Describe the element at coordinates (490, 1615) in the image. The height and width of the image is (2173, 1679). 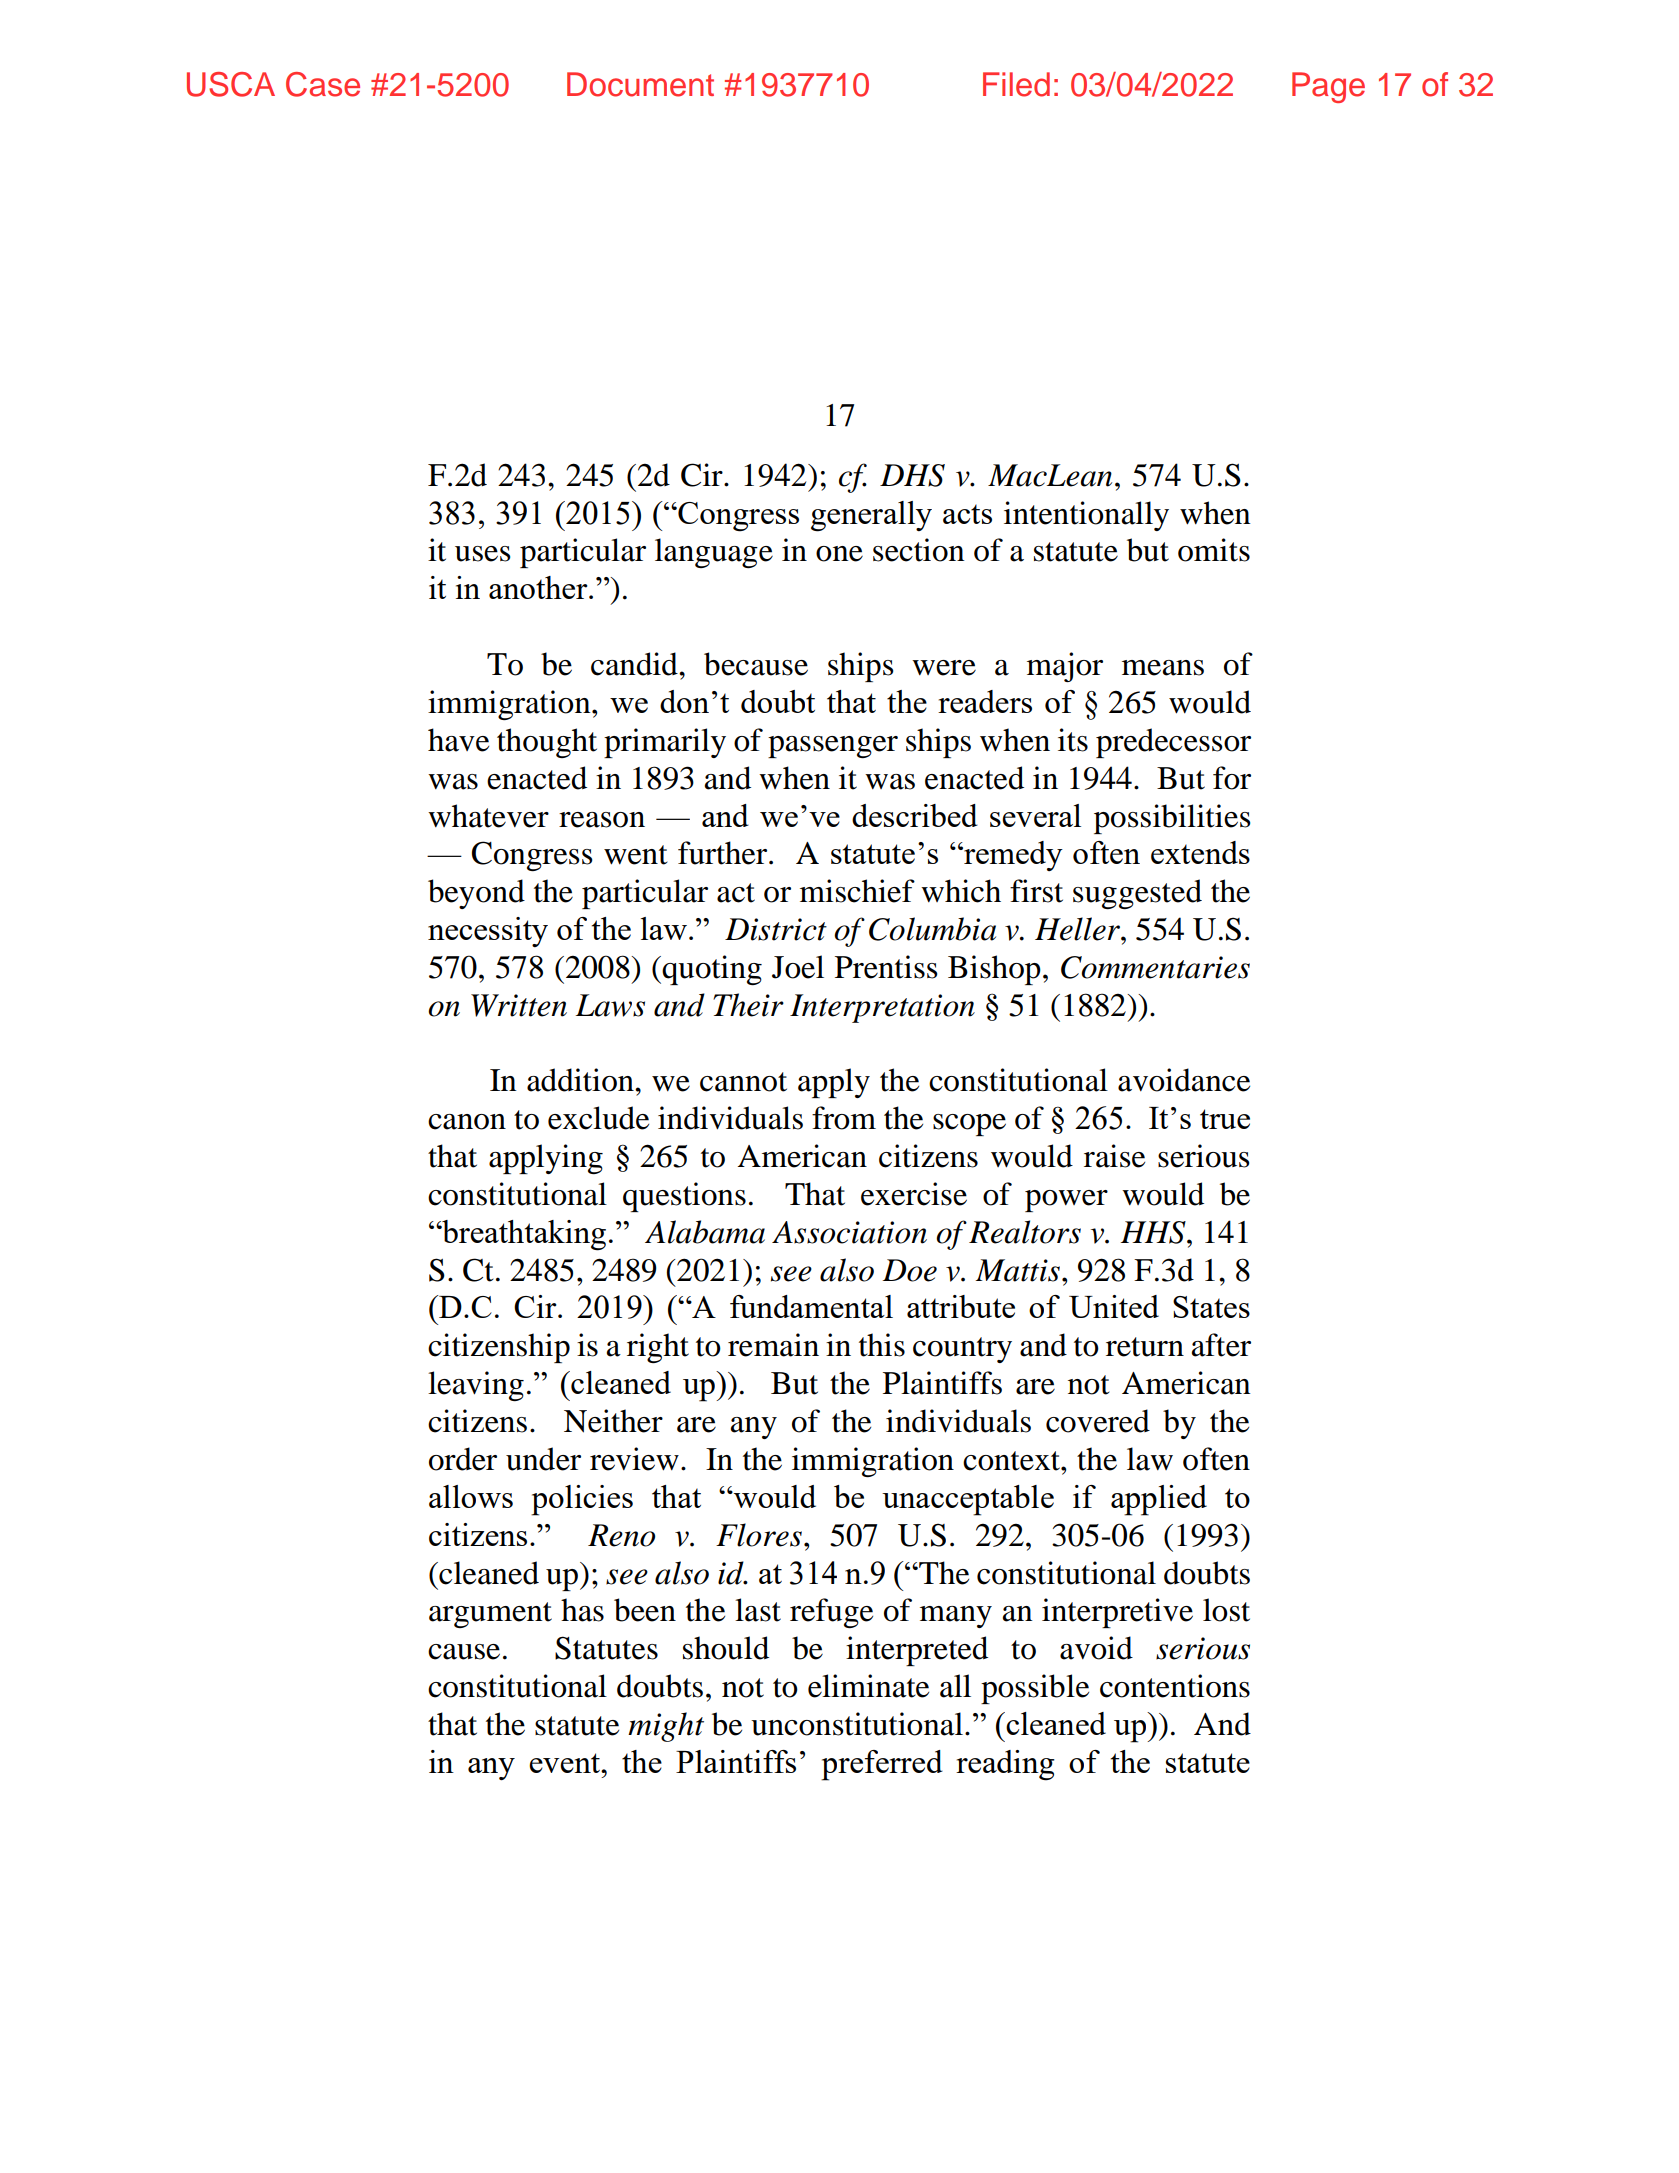
I see `argument` at that location.
